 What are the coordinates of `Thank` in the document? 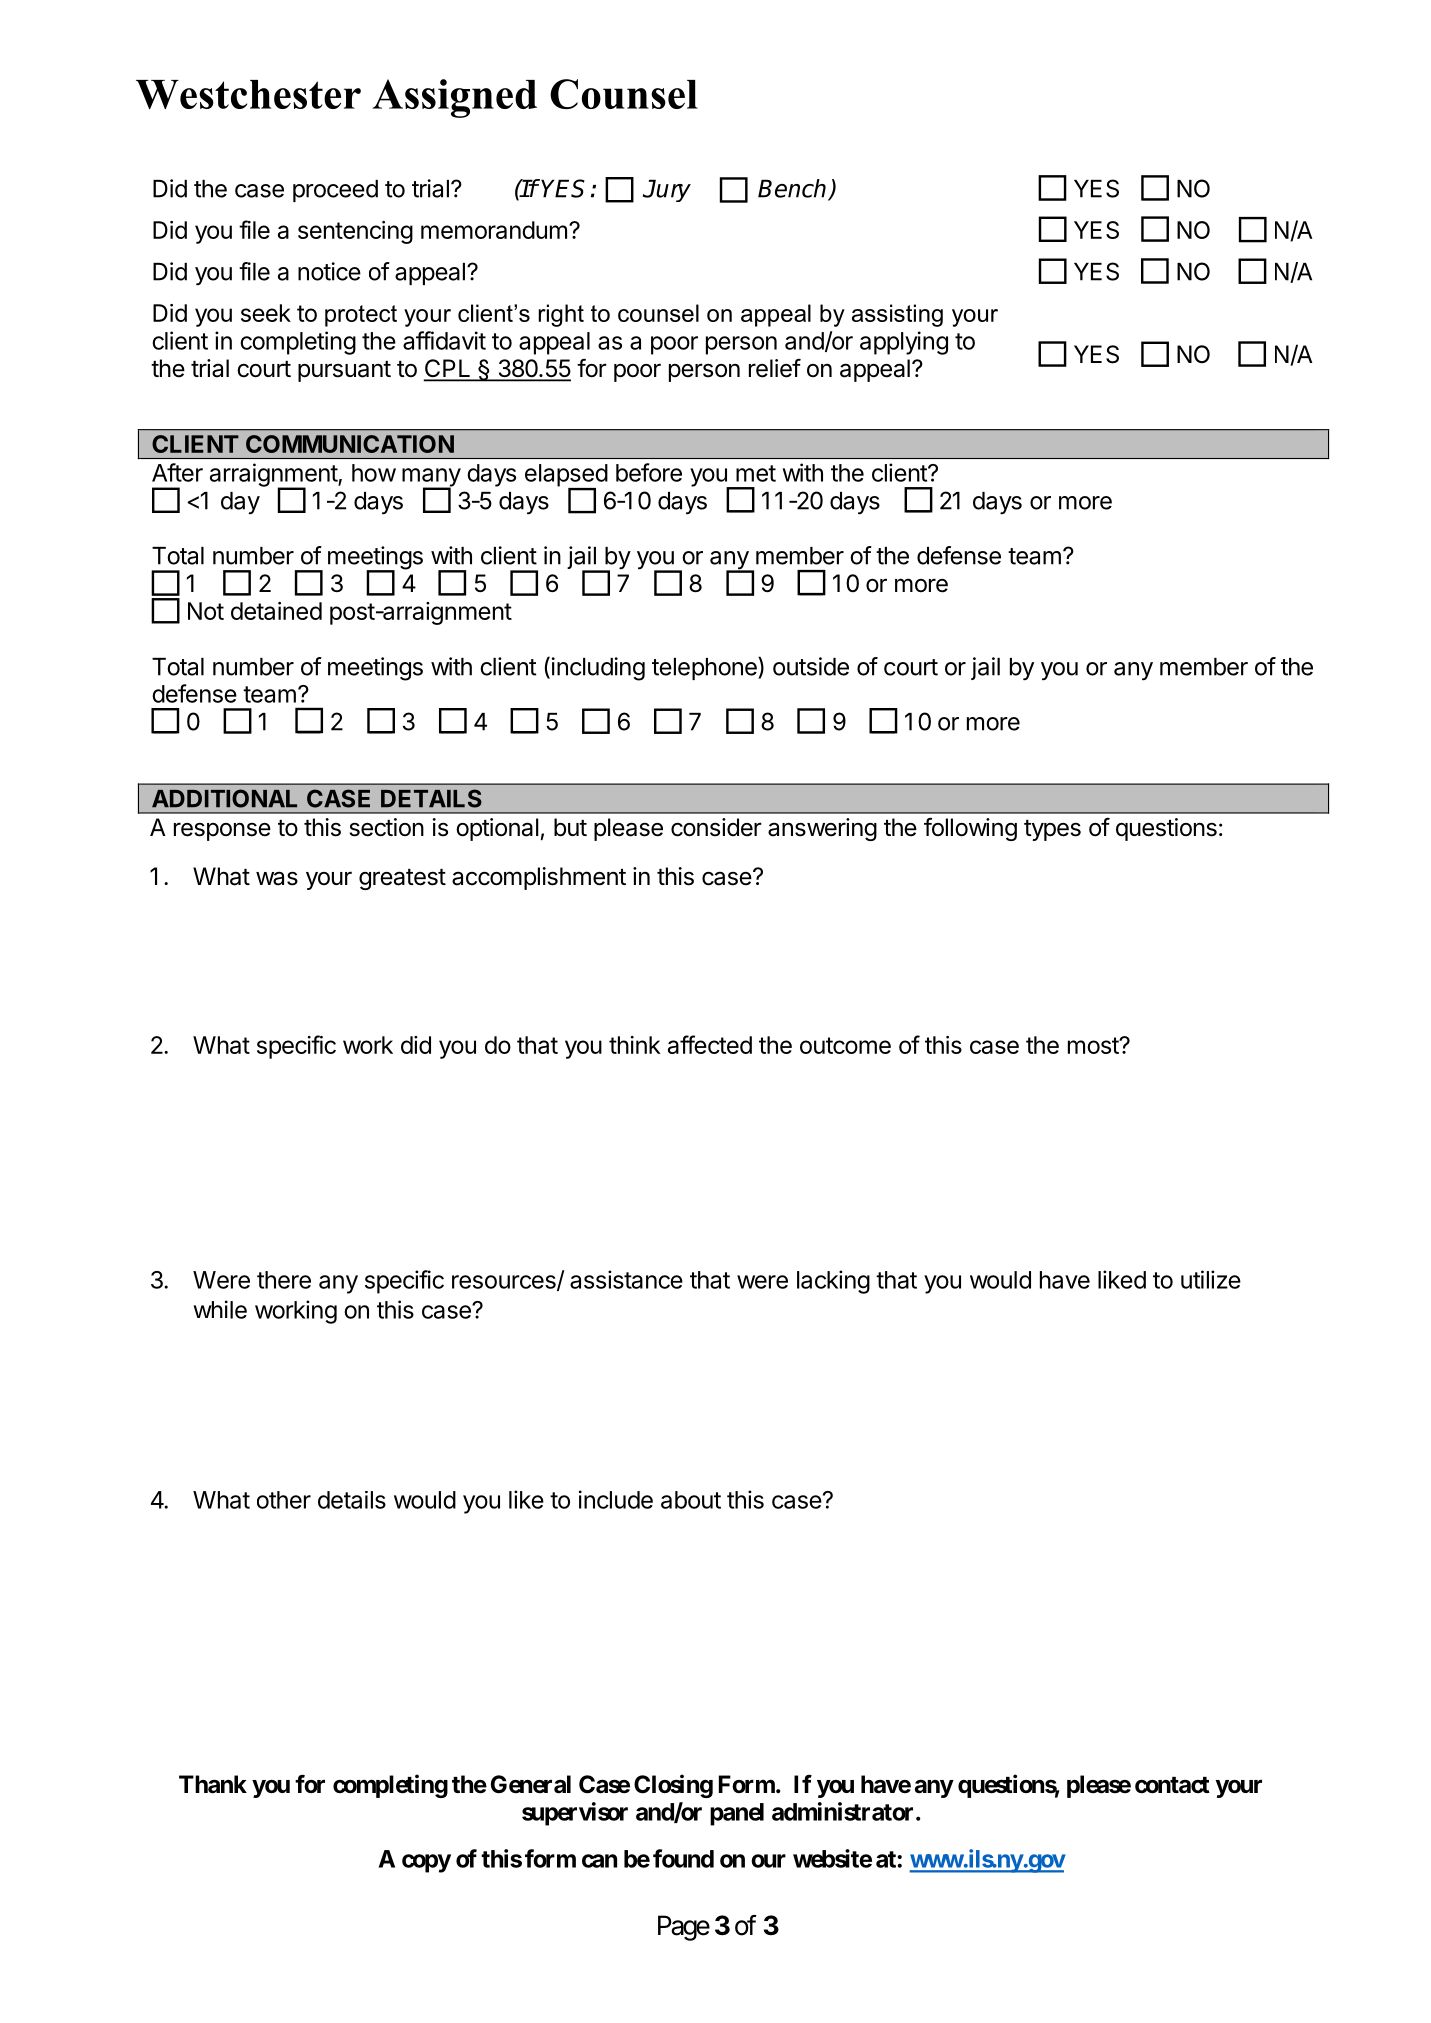 It's located at (213, 1784).
